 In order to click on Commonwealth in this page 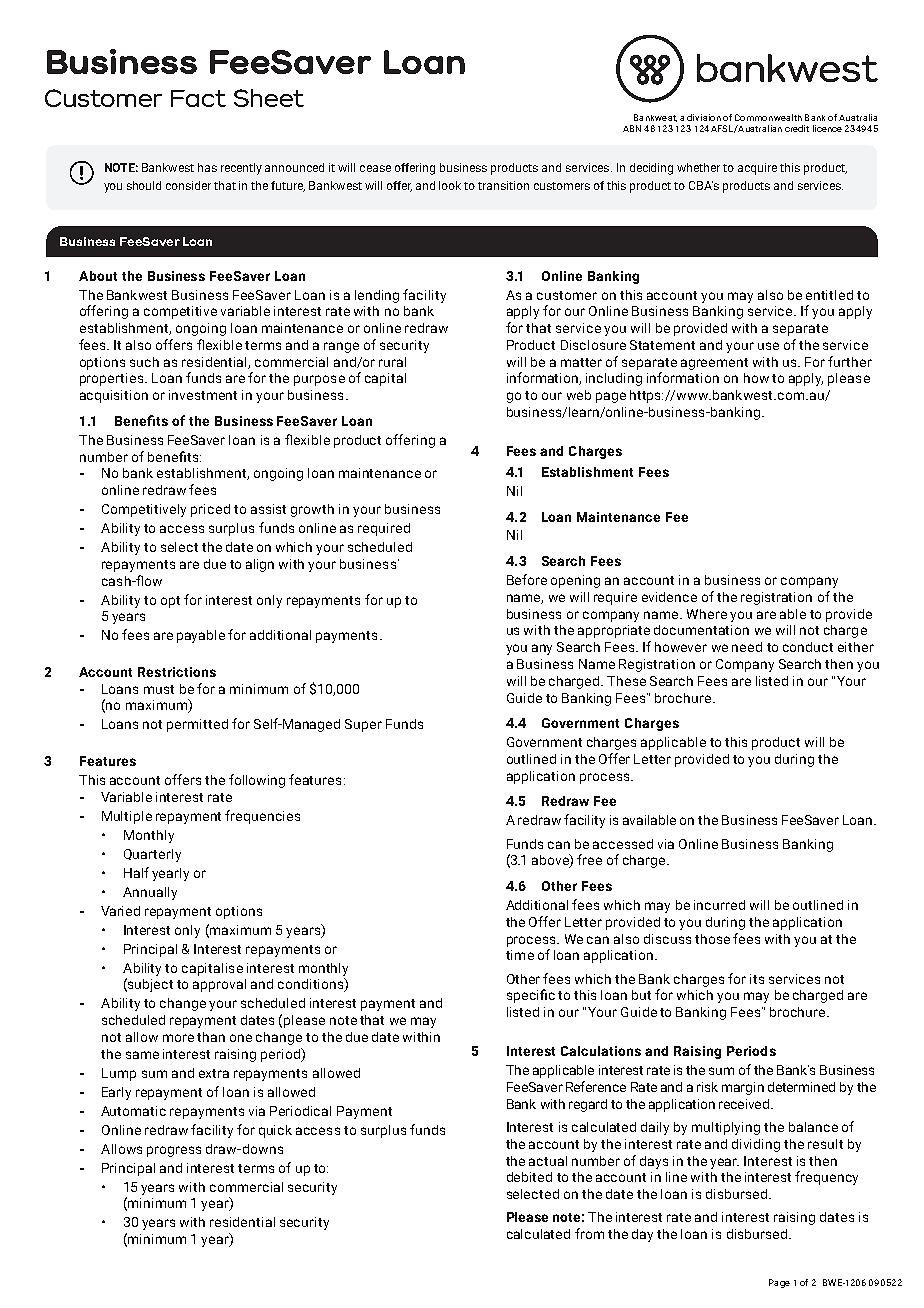, I will do `click(768, 117)`.
